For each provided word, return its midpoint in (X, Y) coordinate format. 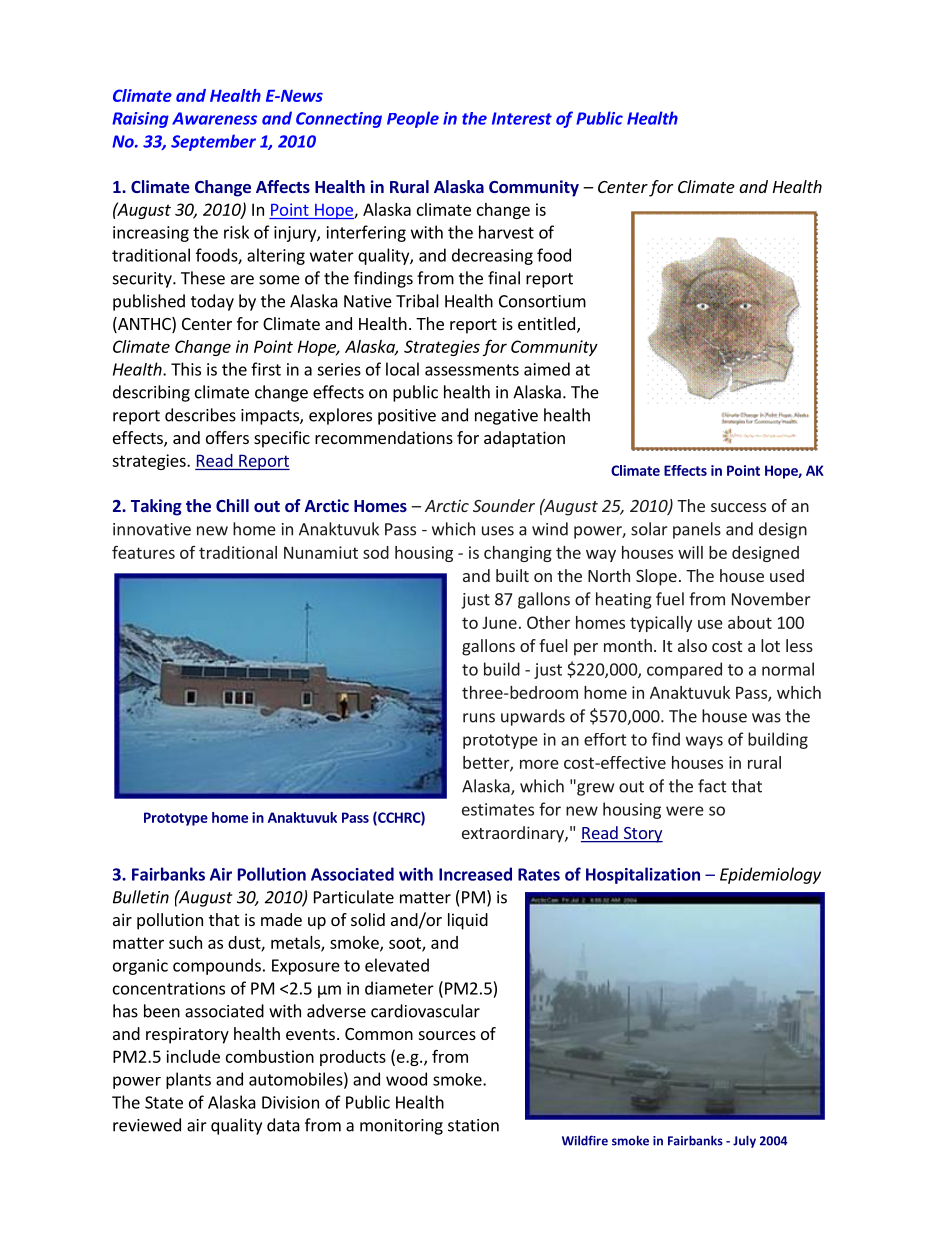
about (750, 622)
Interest (522, 118)
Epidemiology (770, 875)
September (213, 142)
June (499, 622)
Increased (475, 874)
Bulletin (141, 897)
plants (188, 1080)
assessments (472, 370)
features (143, 552)
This (186, 369)
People (413, 119)
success (738, 507)
